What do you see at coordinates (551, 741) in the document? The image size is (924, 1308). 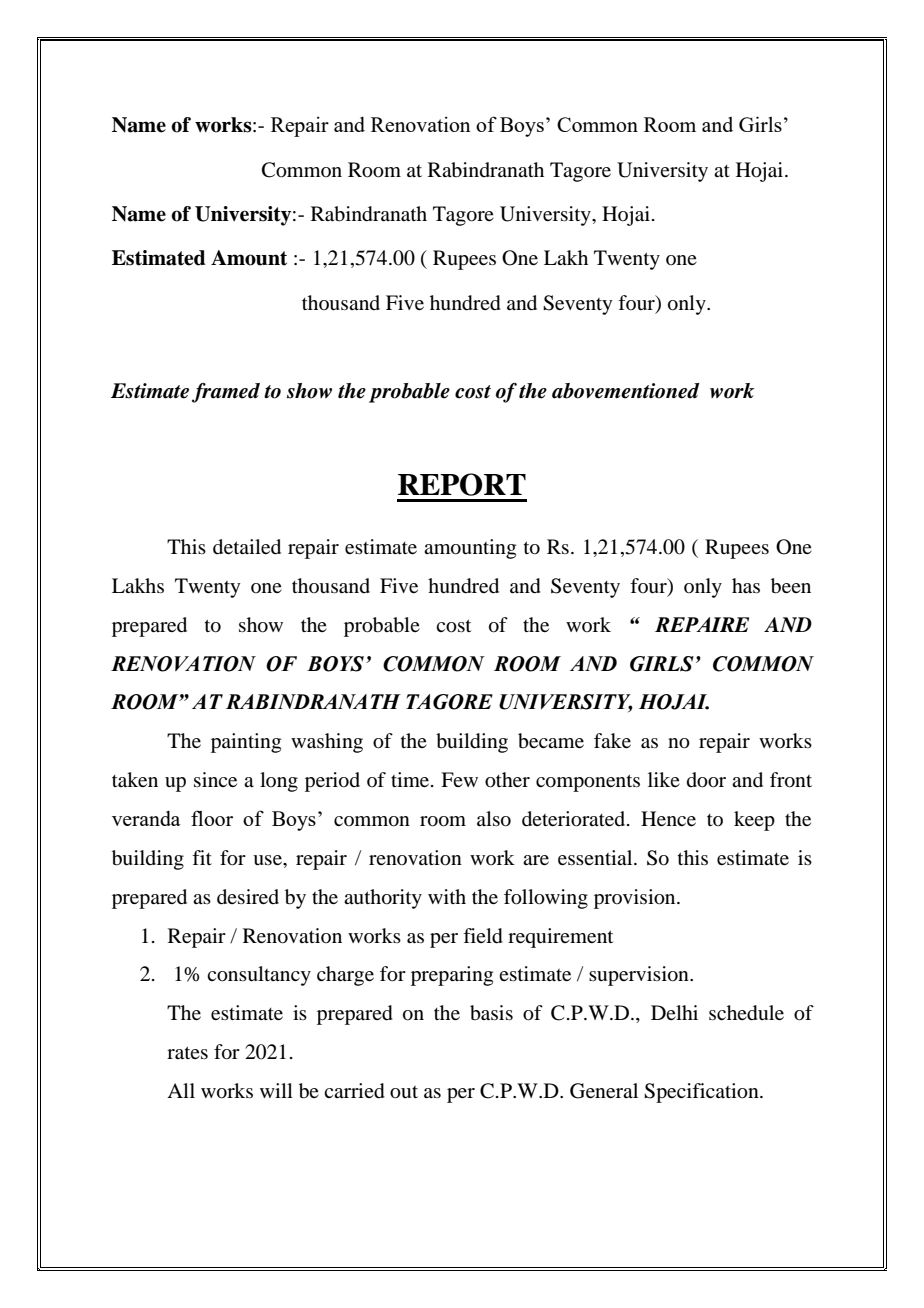 I see `became` at bounding box center [551, 741].
